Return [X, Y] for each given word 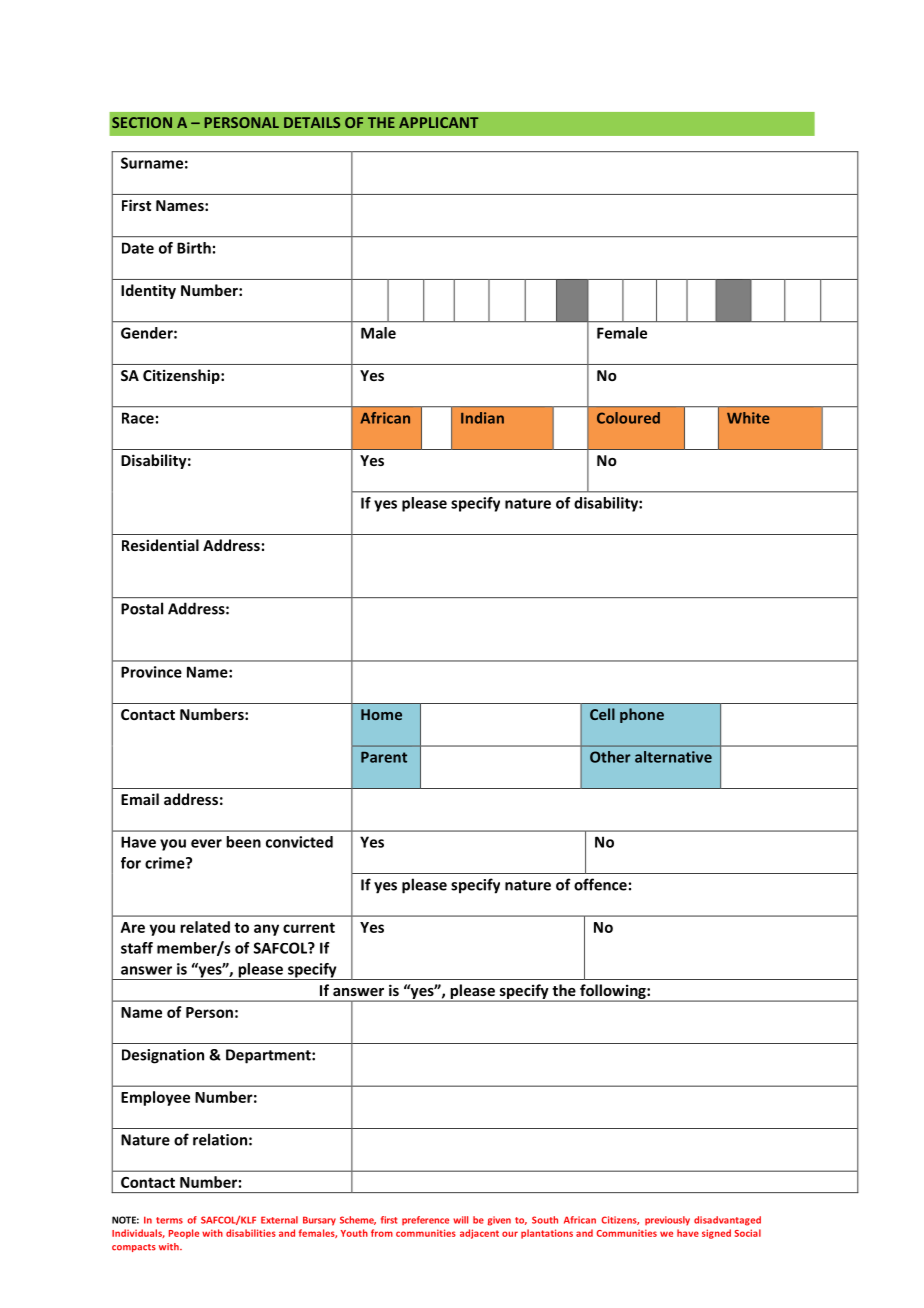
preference [425, 1221]
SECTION [142, 122]
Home [381, 714]
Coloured [628, 418]
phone [642, 715]
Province [151, 672]
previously [667, 1221]
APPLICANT [438, 122]
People [184, 1234]
